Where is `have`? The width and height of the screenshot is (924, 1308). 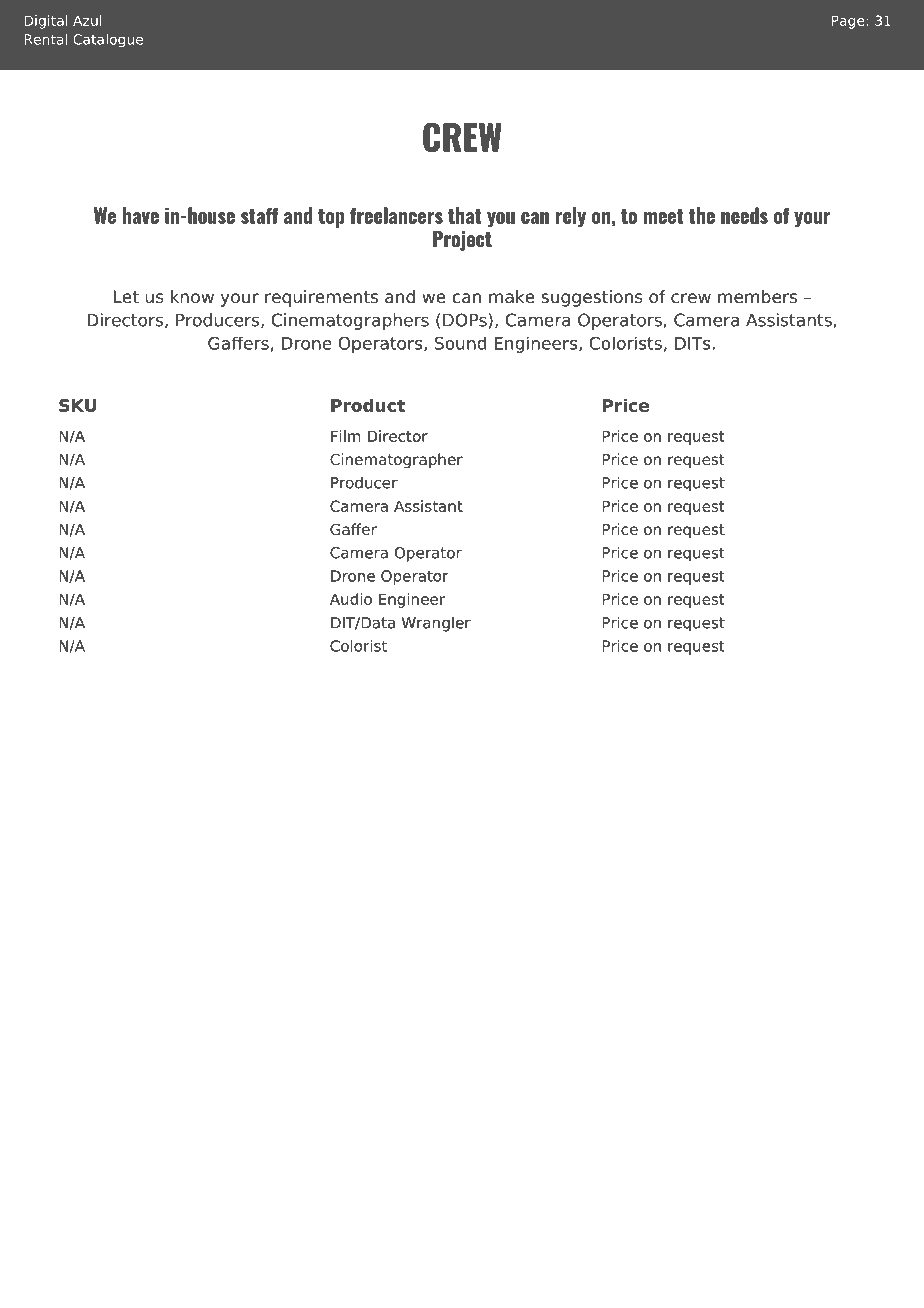 have is located at coordinates (140, 215).
